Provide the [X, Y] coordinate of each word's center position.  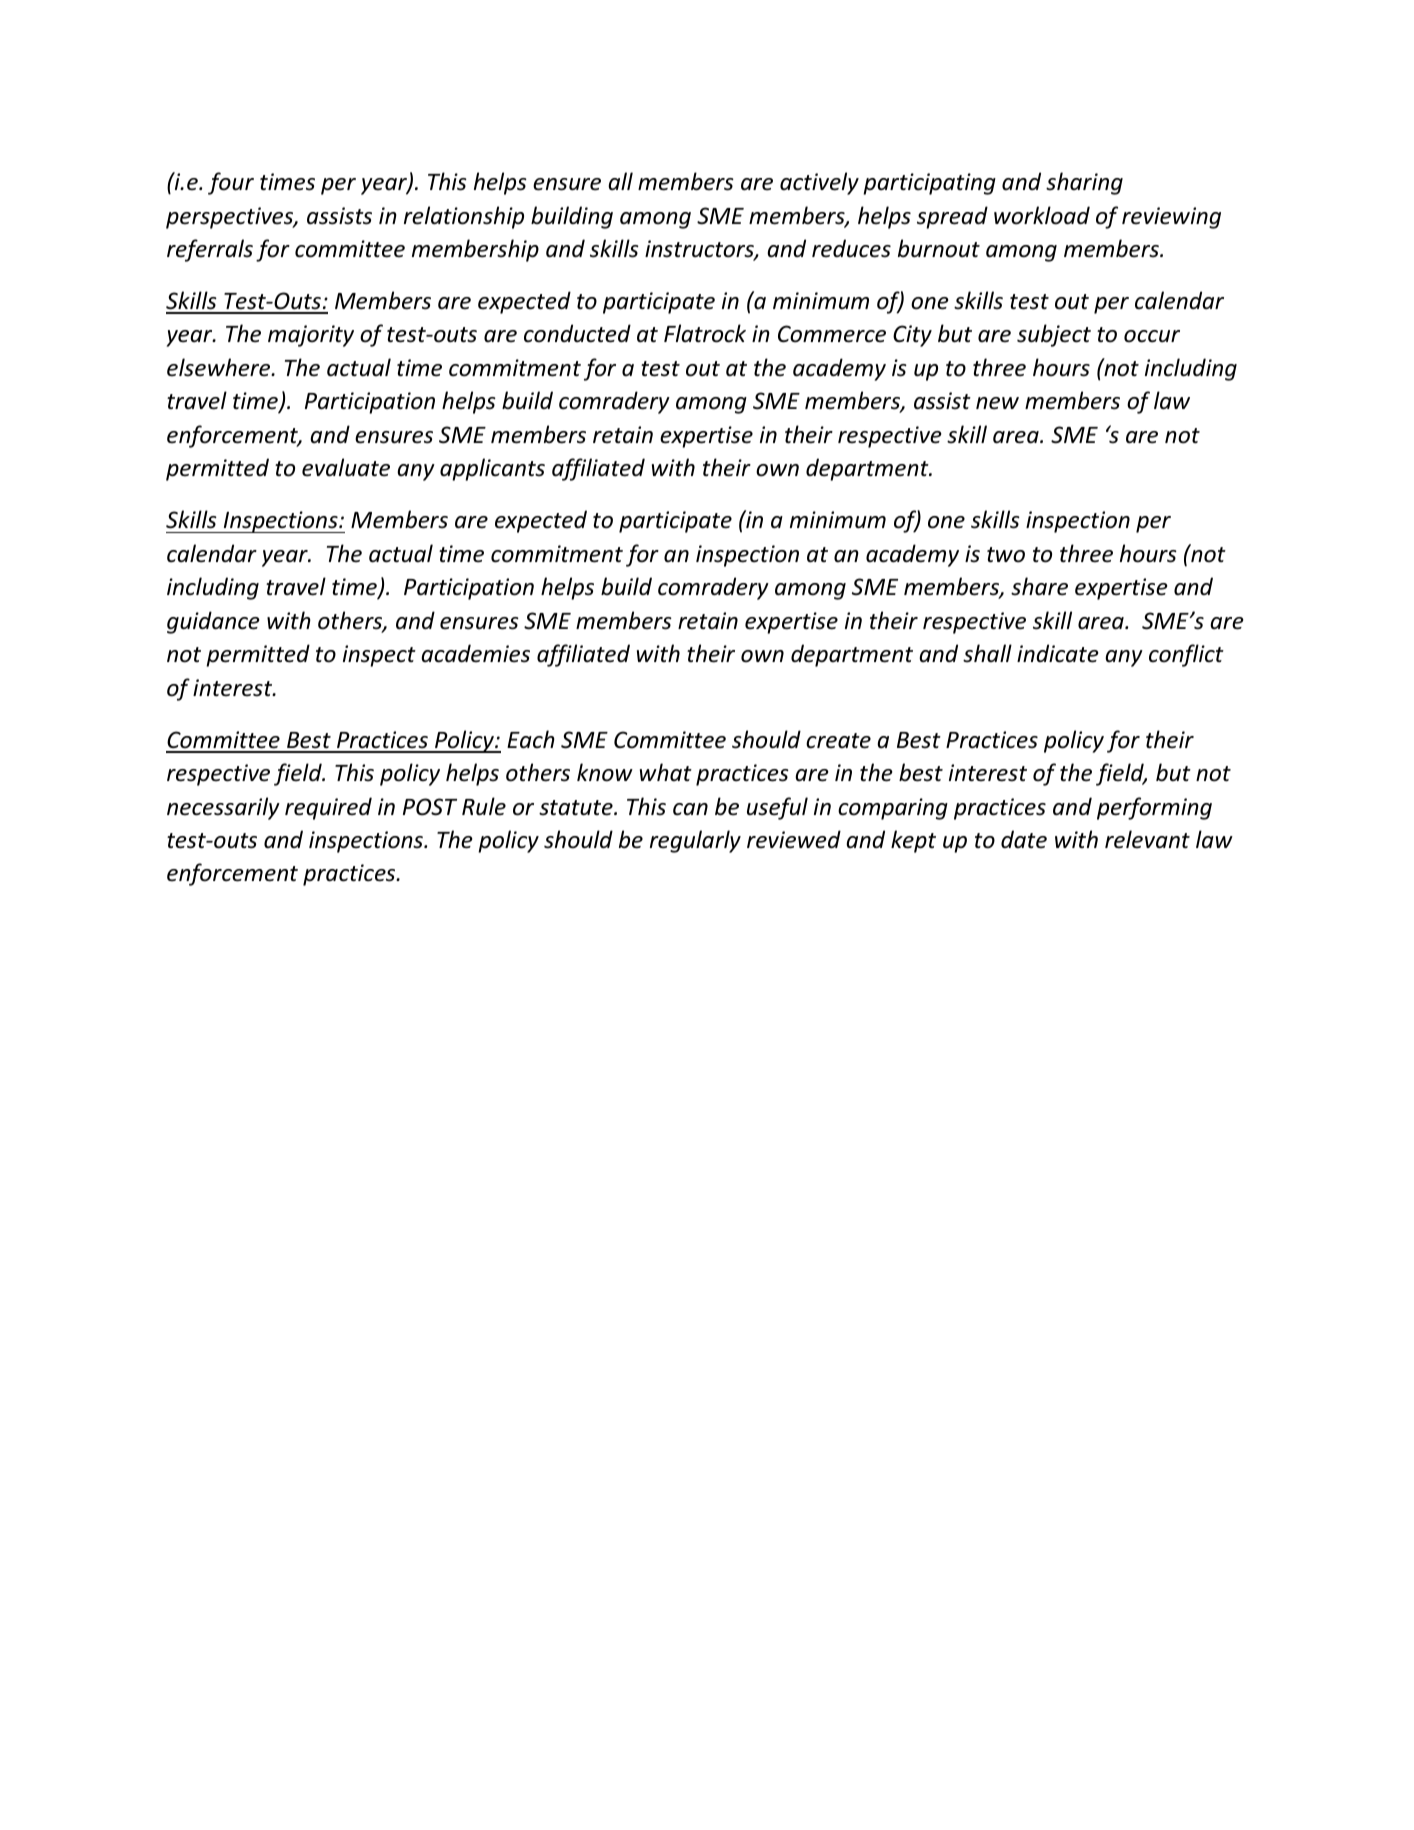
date [1024, 839]
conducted [577, 333]
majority [311, 336]
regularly [695, 841]
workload [1042, 215]
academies [475, 653]
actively [819, 183]
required [328, 808]
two [1006, 555]
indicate [1058, 653]
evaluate [346, 467]
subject [1054, 335]
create [838, 741]
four [231, 183]
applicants [492, 469]
